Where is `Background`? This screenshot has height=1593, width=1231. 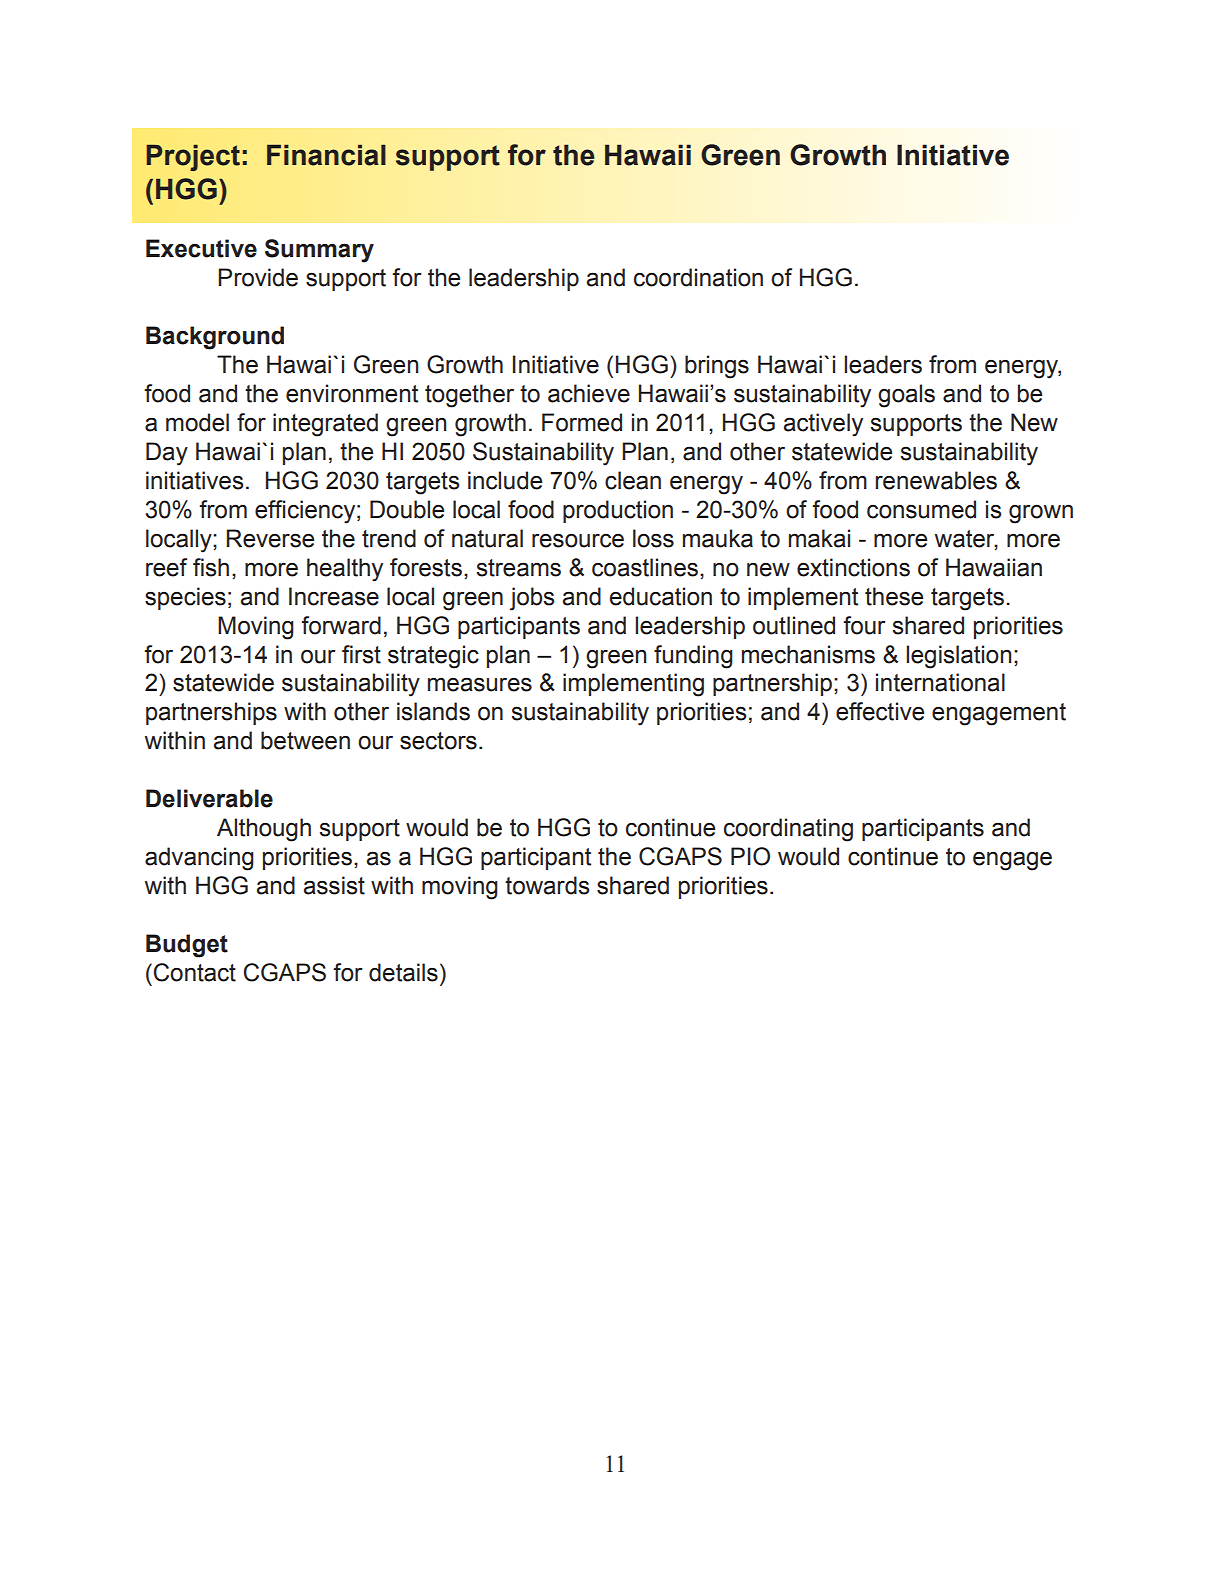
Background is located at coordinates (215, 338).
